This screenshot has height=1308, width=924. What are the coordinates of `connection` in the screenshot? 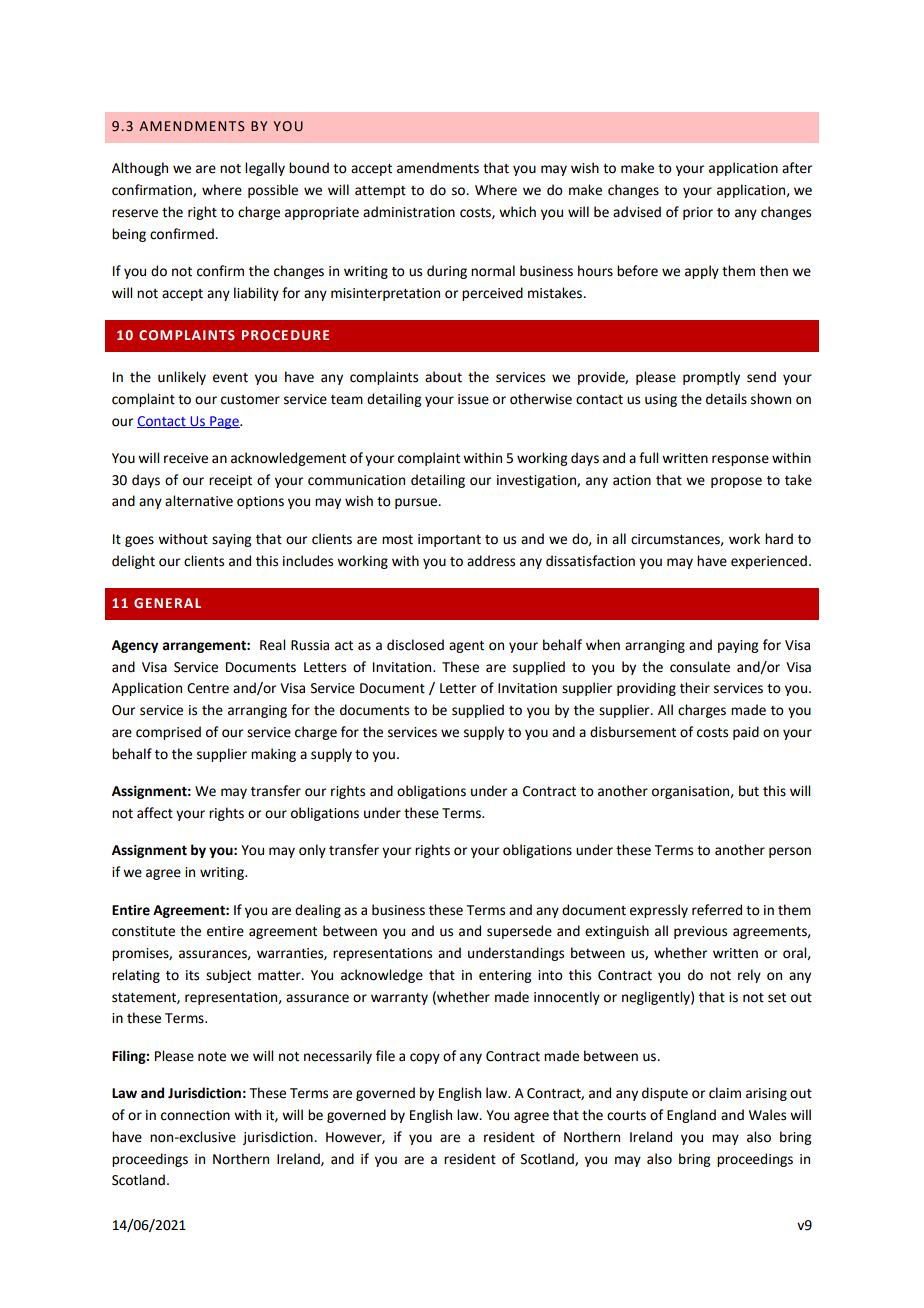 It's located at (195, 1115).
